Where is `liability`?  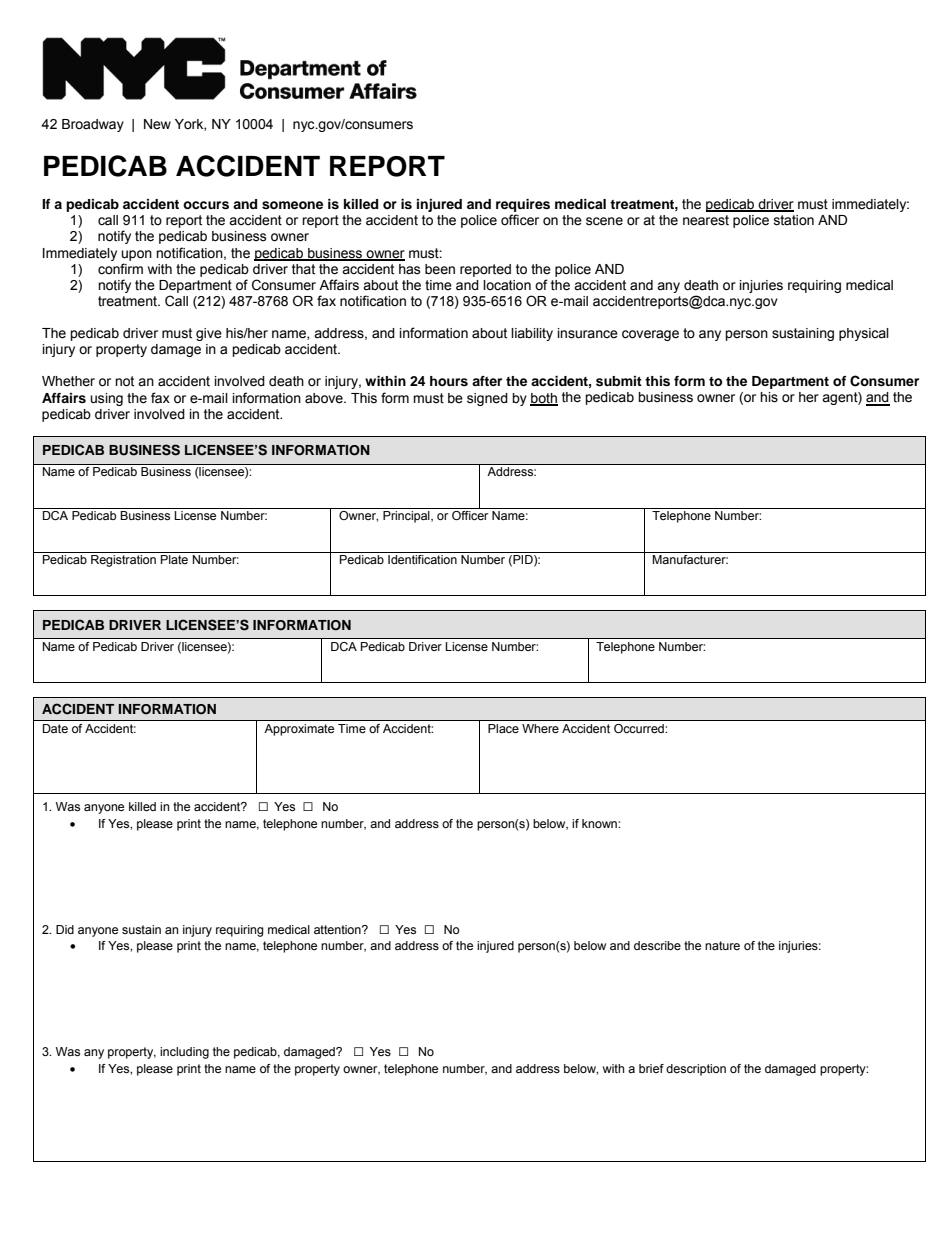
liability is located at coordinates (532, 334).
